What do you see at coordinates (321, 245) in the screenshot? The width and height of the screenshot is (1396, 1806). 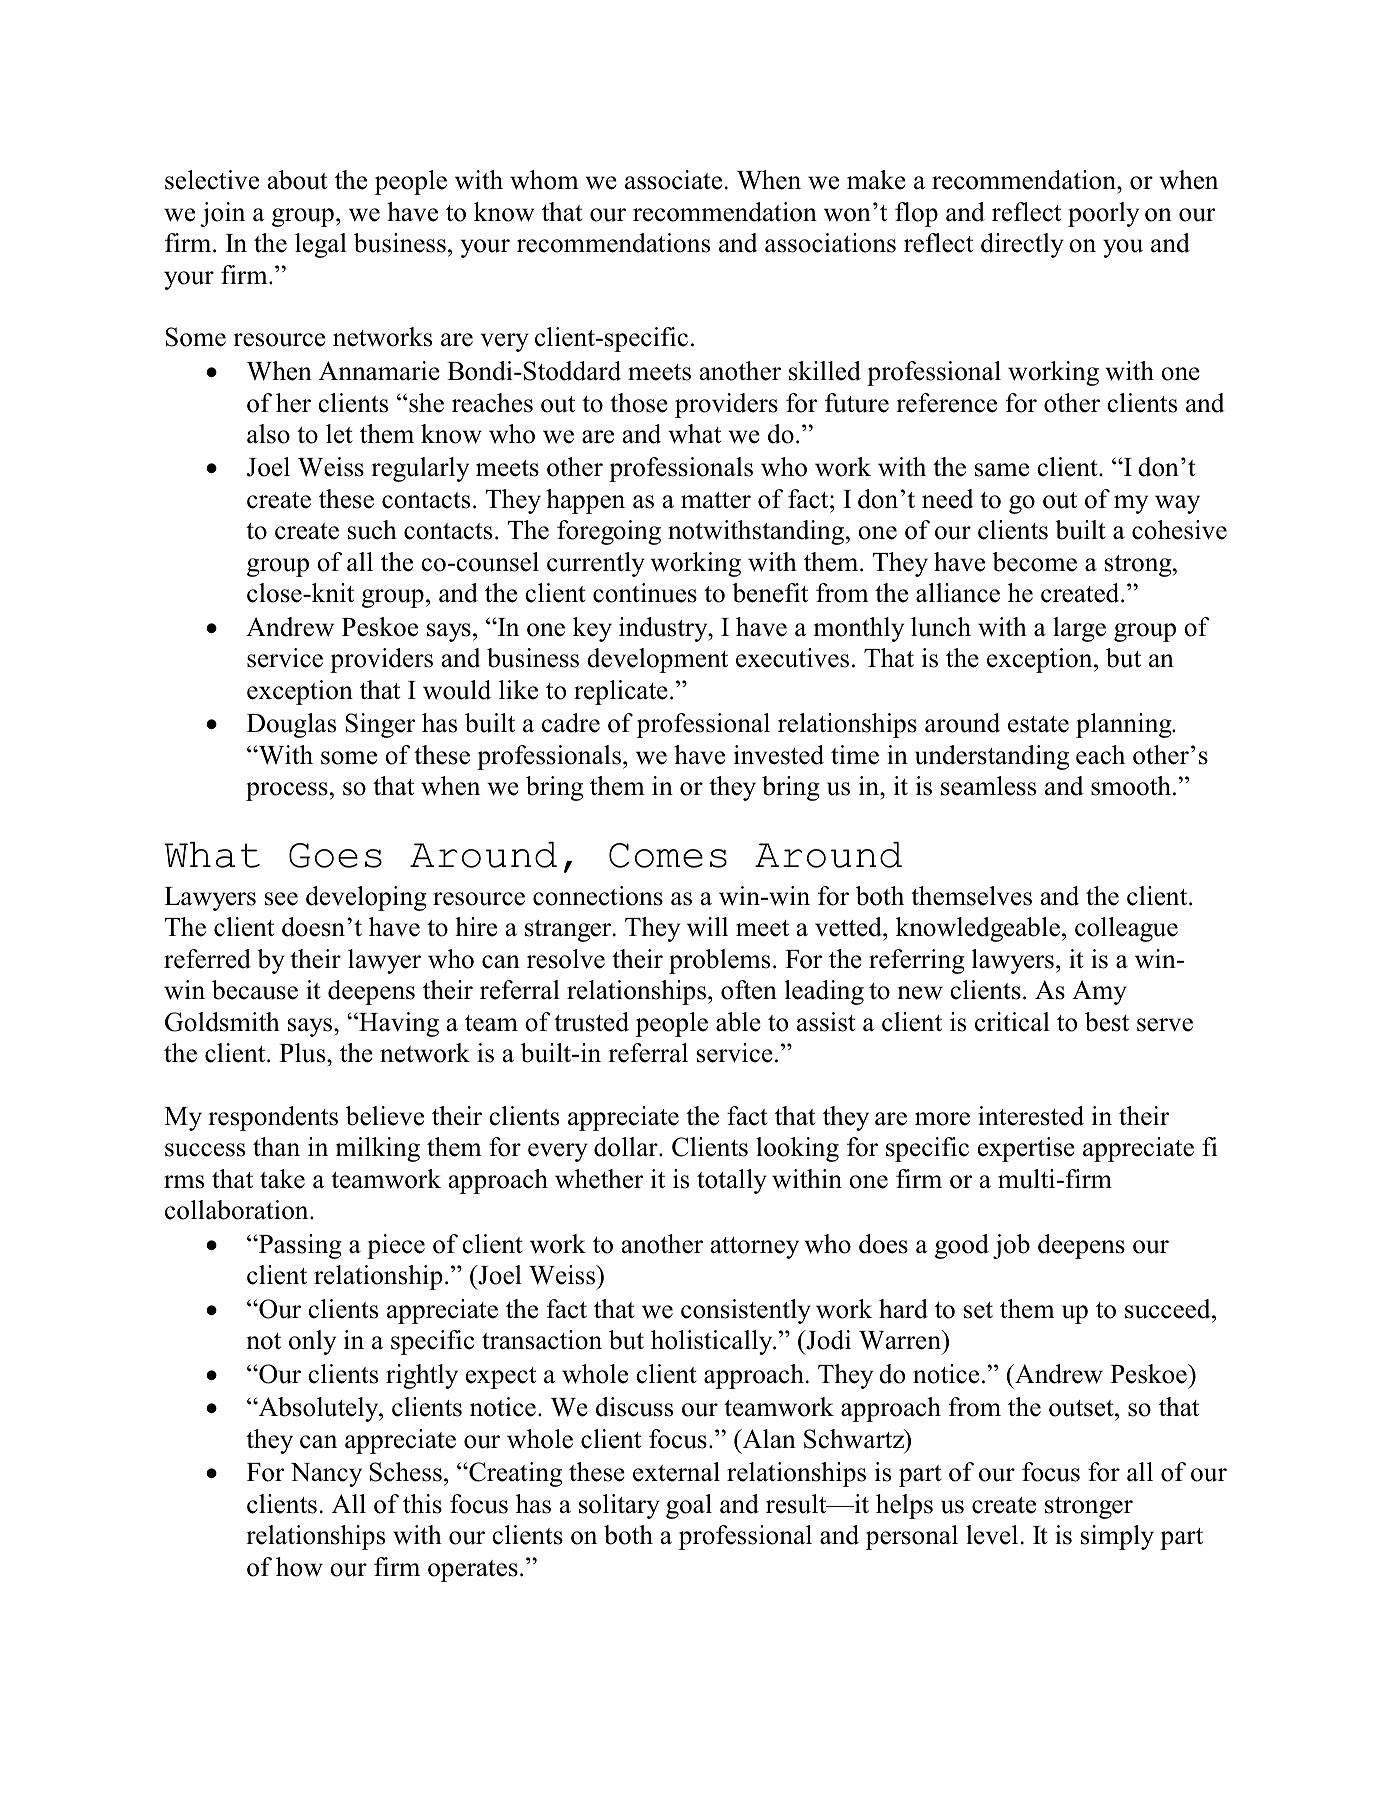 I see `legal` at bounding box center [321, 245].
